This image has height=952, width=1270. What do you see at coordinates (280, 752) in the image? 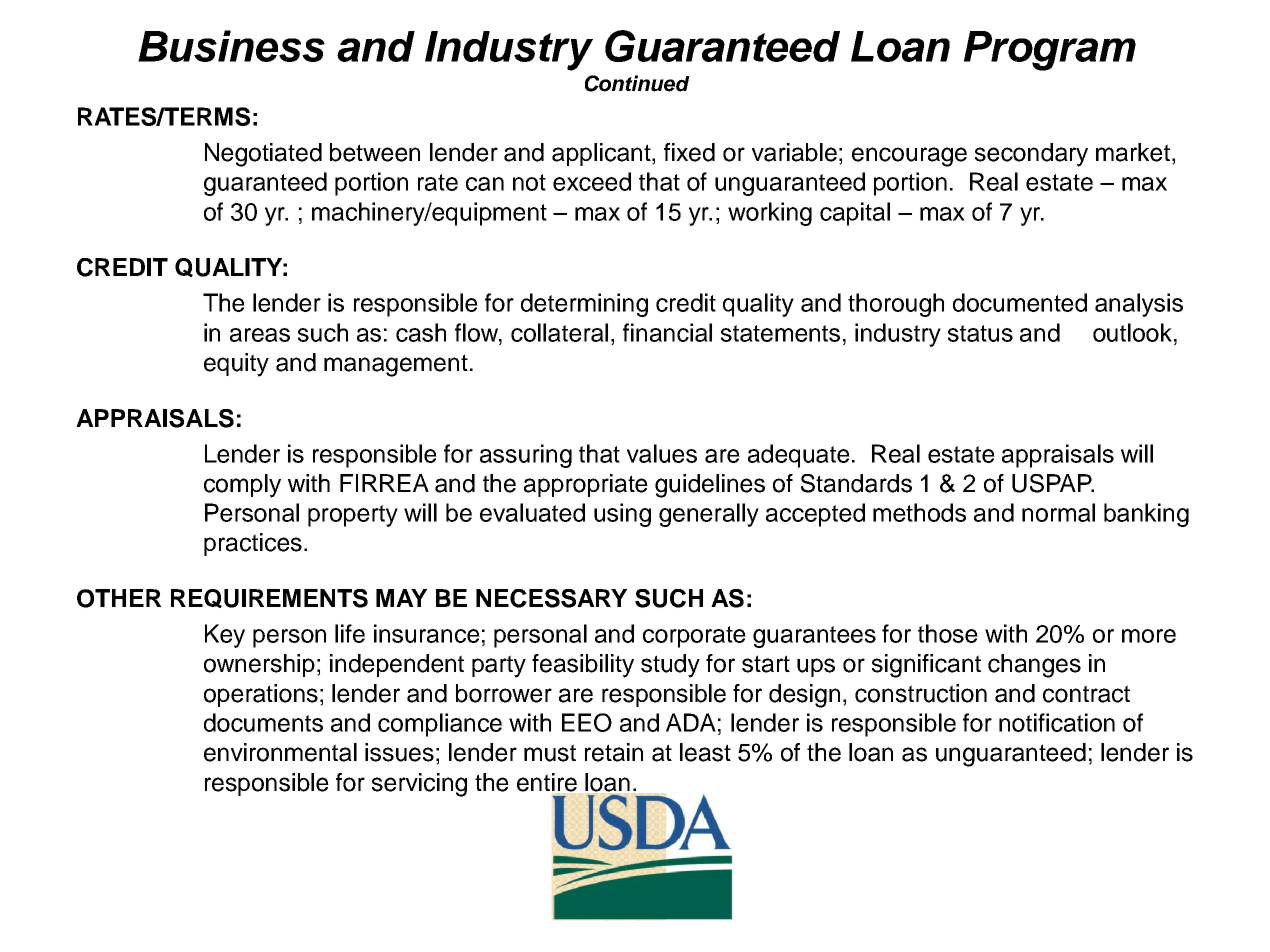
I see `environmental` at bounding box center [280, 752].
